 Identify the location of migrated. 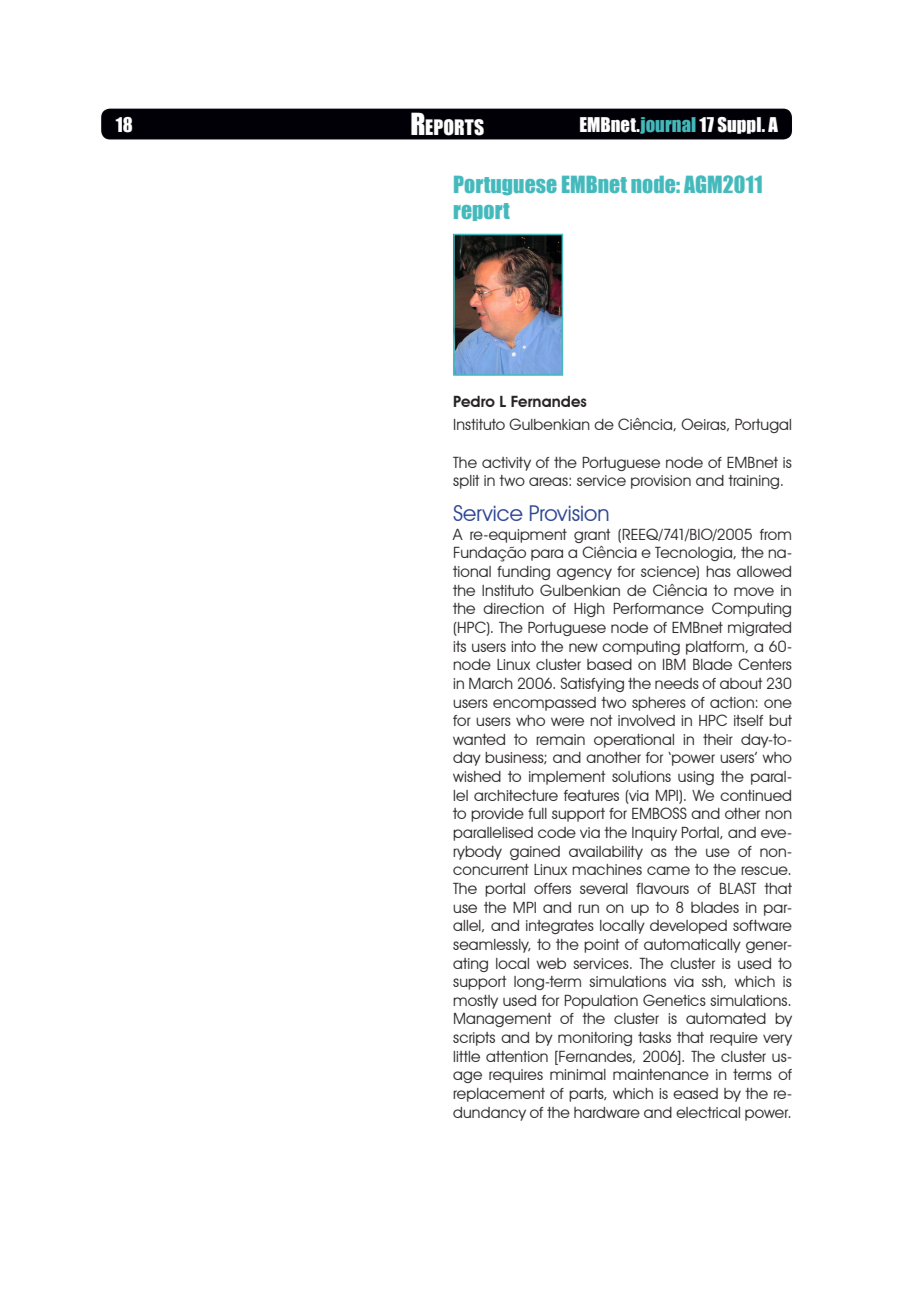
(759, 629).
